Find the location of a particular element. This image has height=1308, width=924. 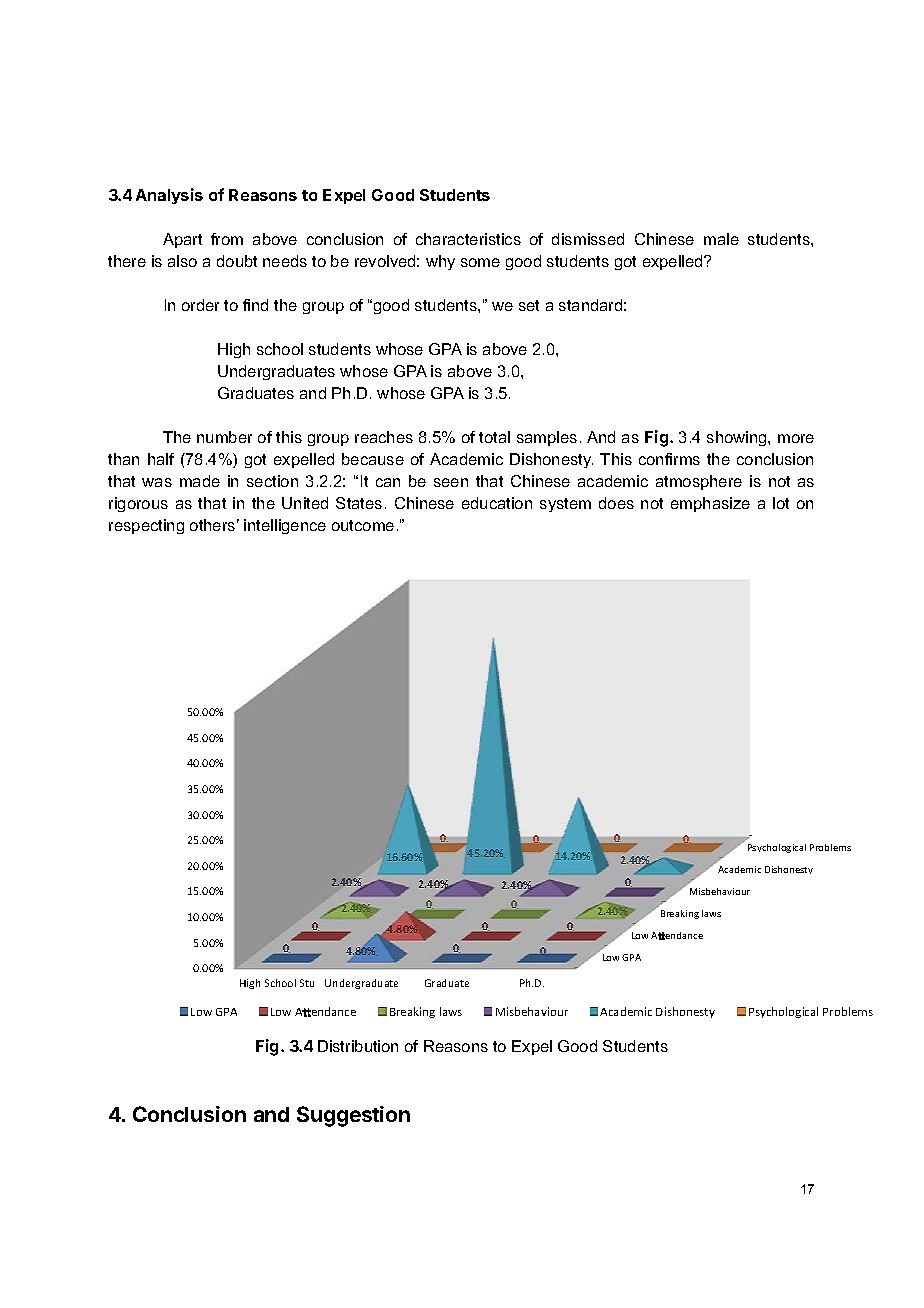

Suggestion is located at coordinates (353, 1116).
